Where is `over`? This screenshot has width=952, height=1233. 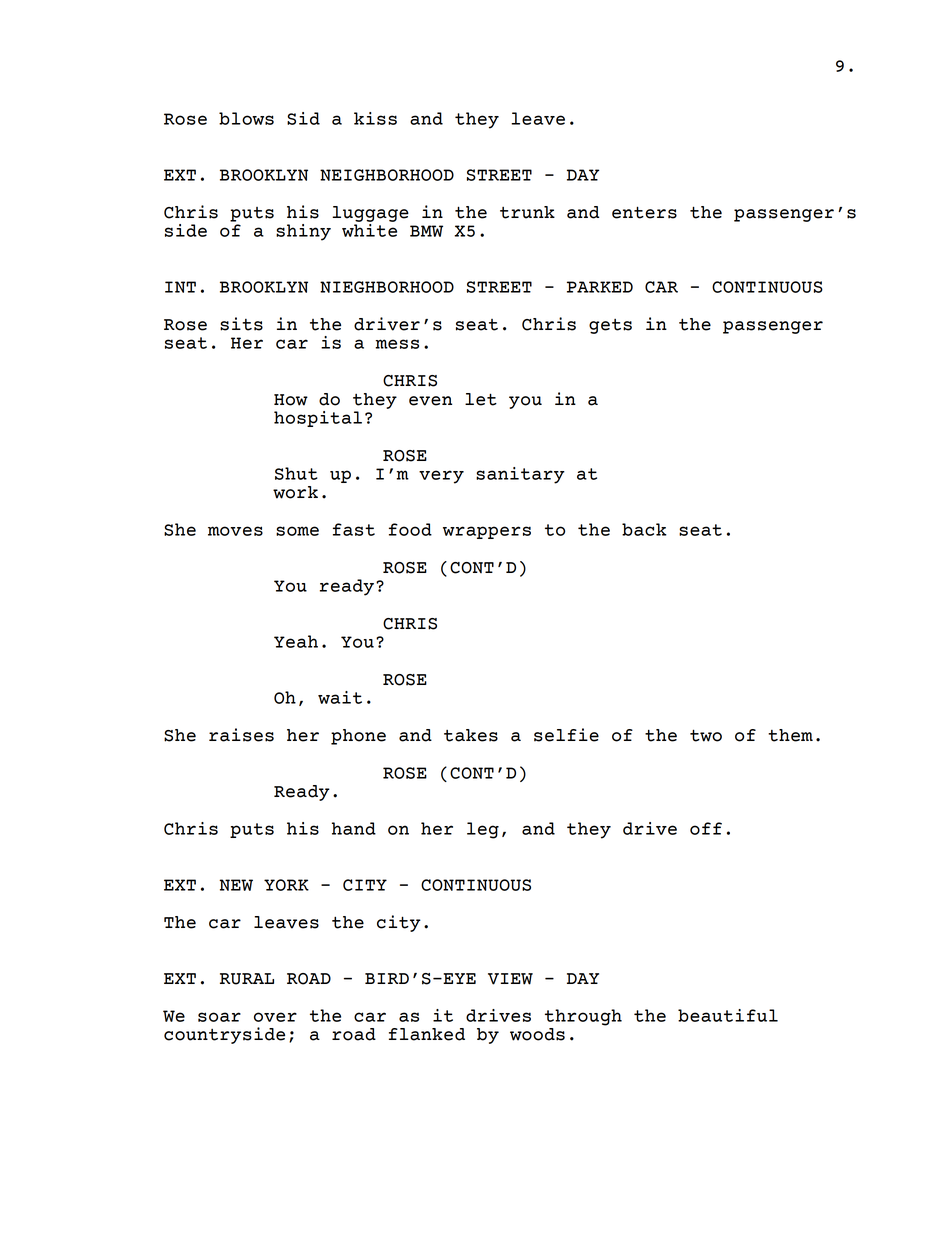 over is located at coordinates (275, 1017).
